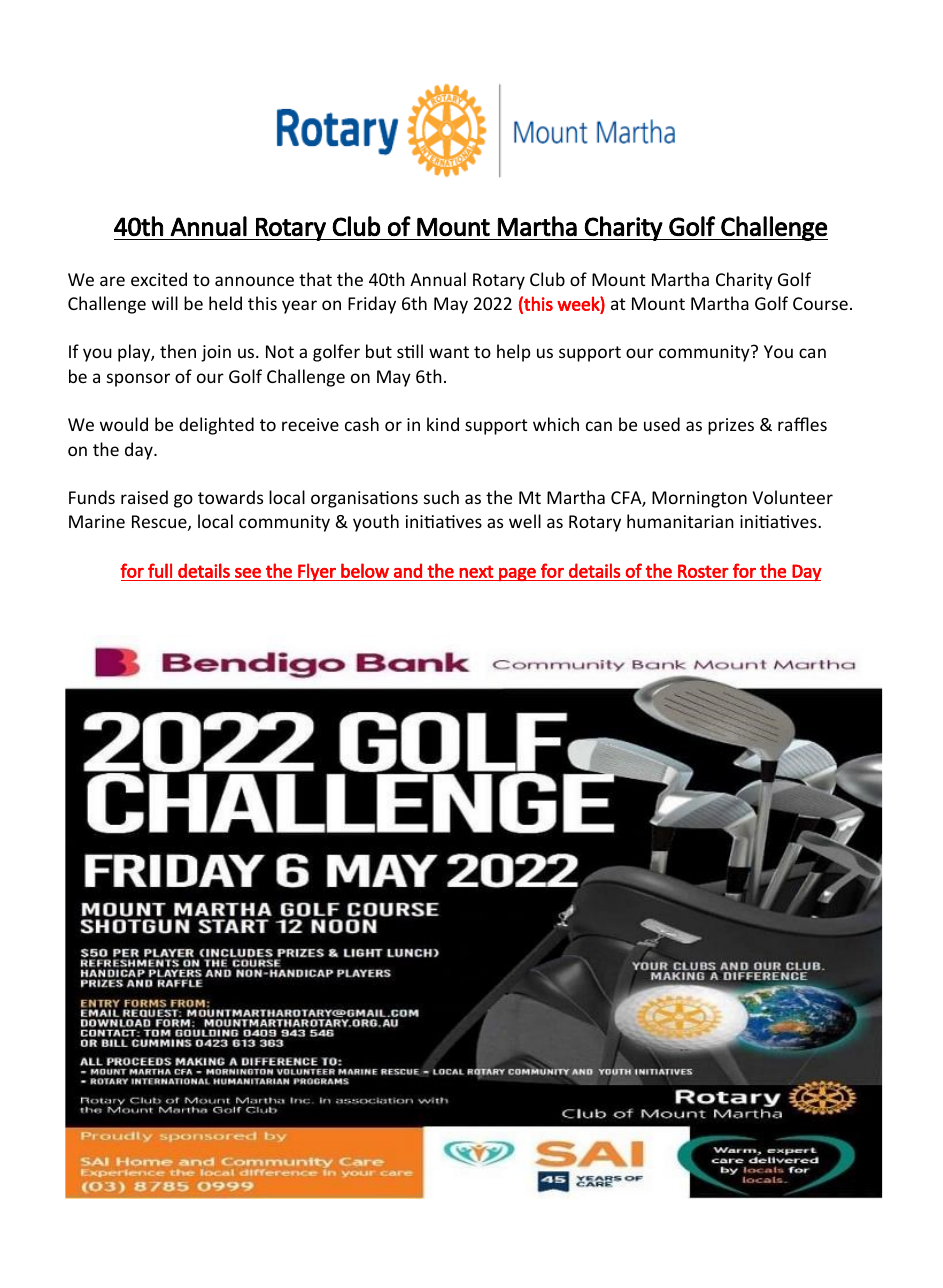  What do you see at coordinates (820, 303) in the screenshot?
I see `Course` at bounding box center [820, 303].
